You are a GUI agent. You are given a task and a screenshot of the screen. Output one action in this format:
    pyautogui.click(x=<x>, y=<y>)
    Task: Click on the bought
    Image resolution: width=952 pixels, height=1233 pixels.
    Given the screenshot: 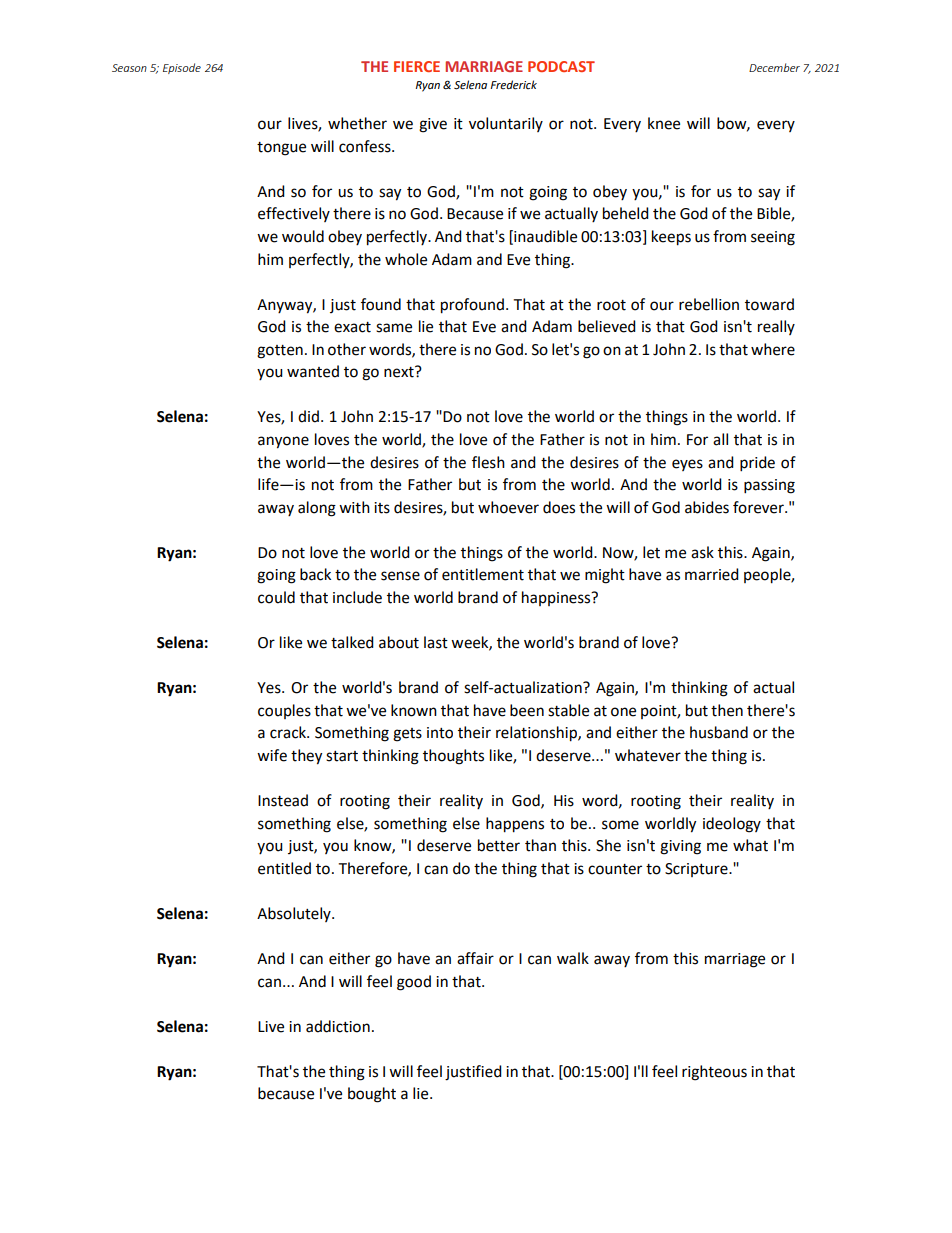 What is the action you would take?
    pyautogui.click(x=372, y=1095)
